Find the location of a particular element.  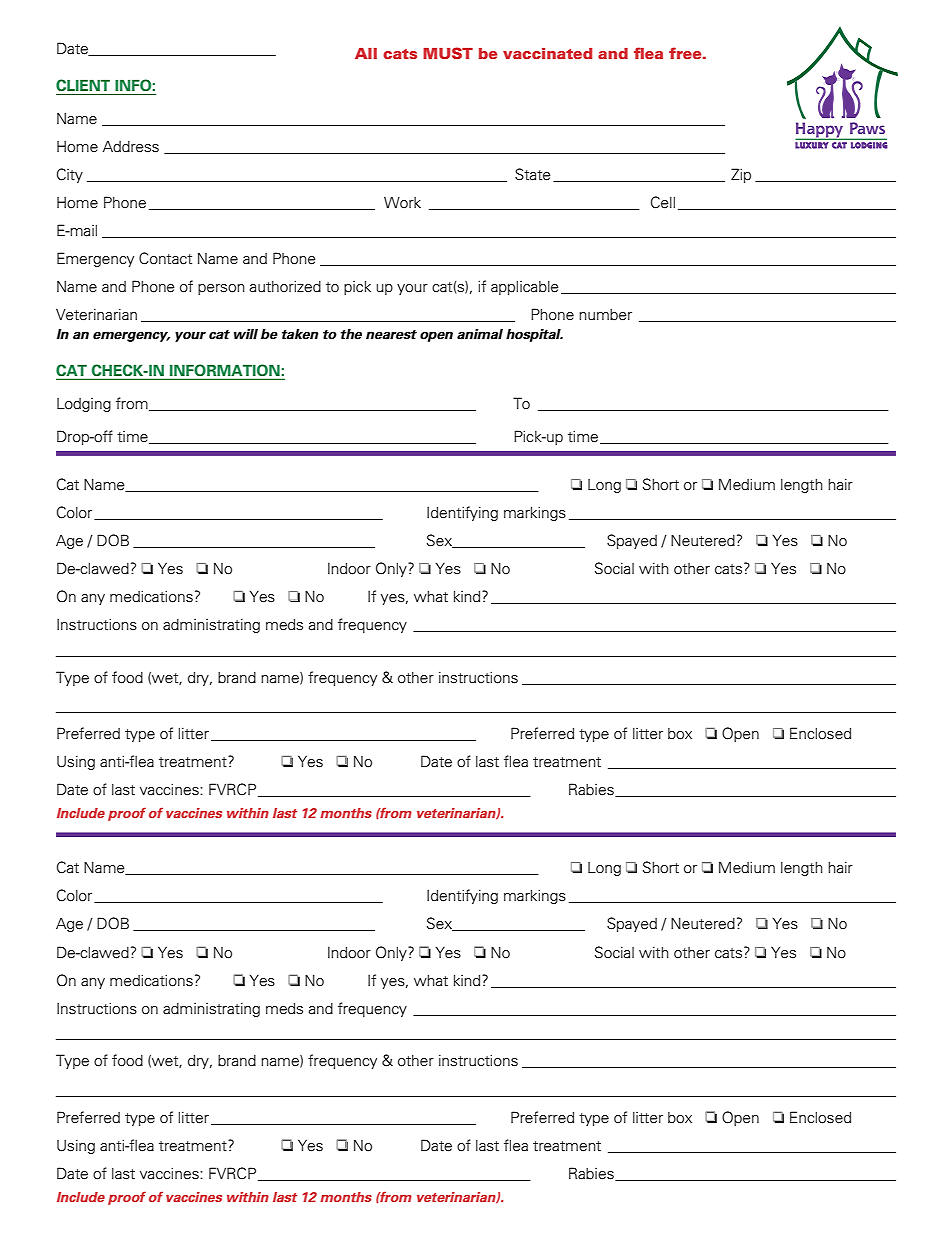

nearest is located at coordinates (391, 335).
